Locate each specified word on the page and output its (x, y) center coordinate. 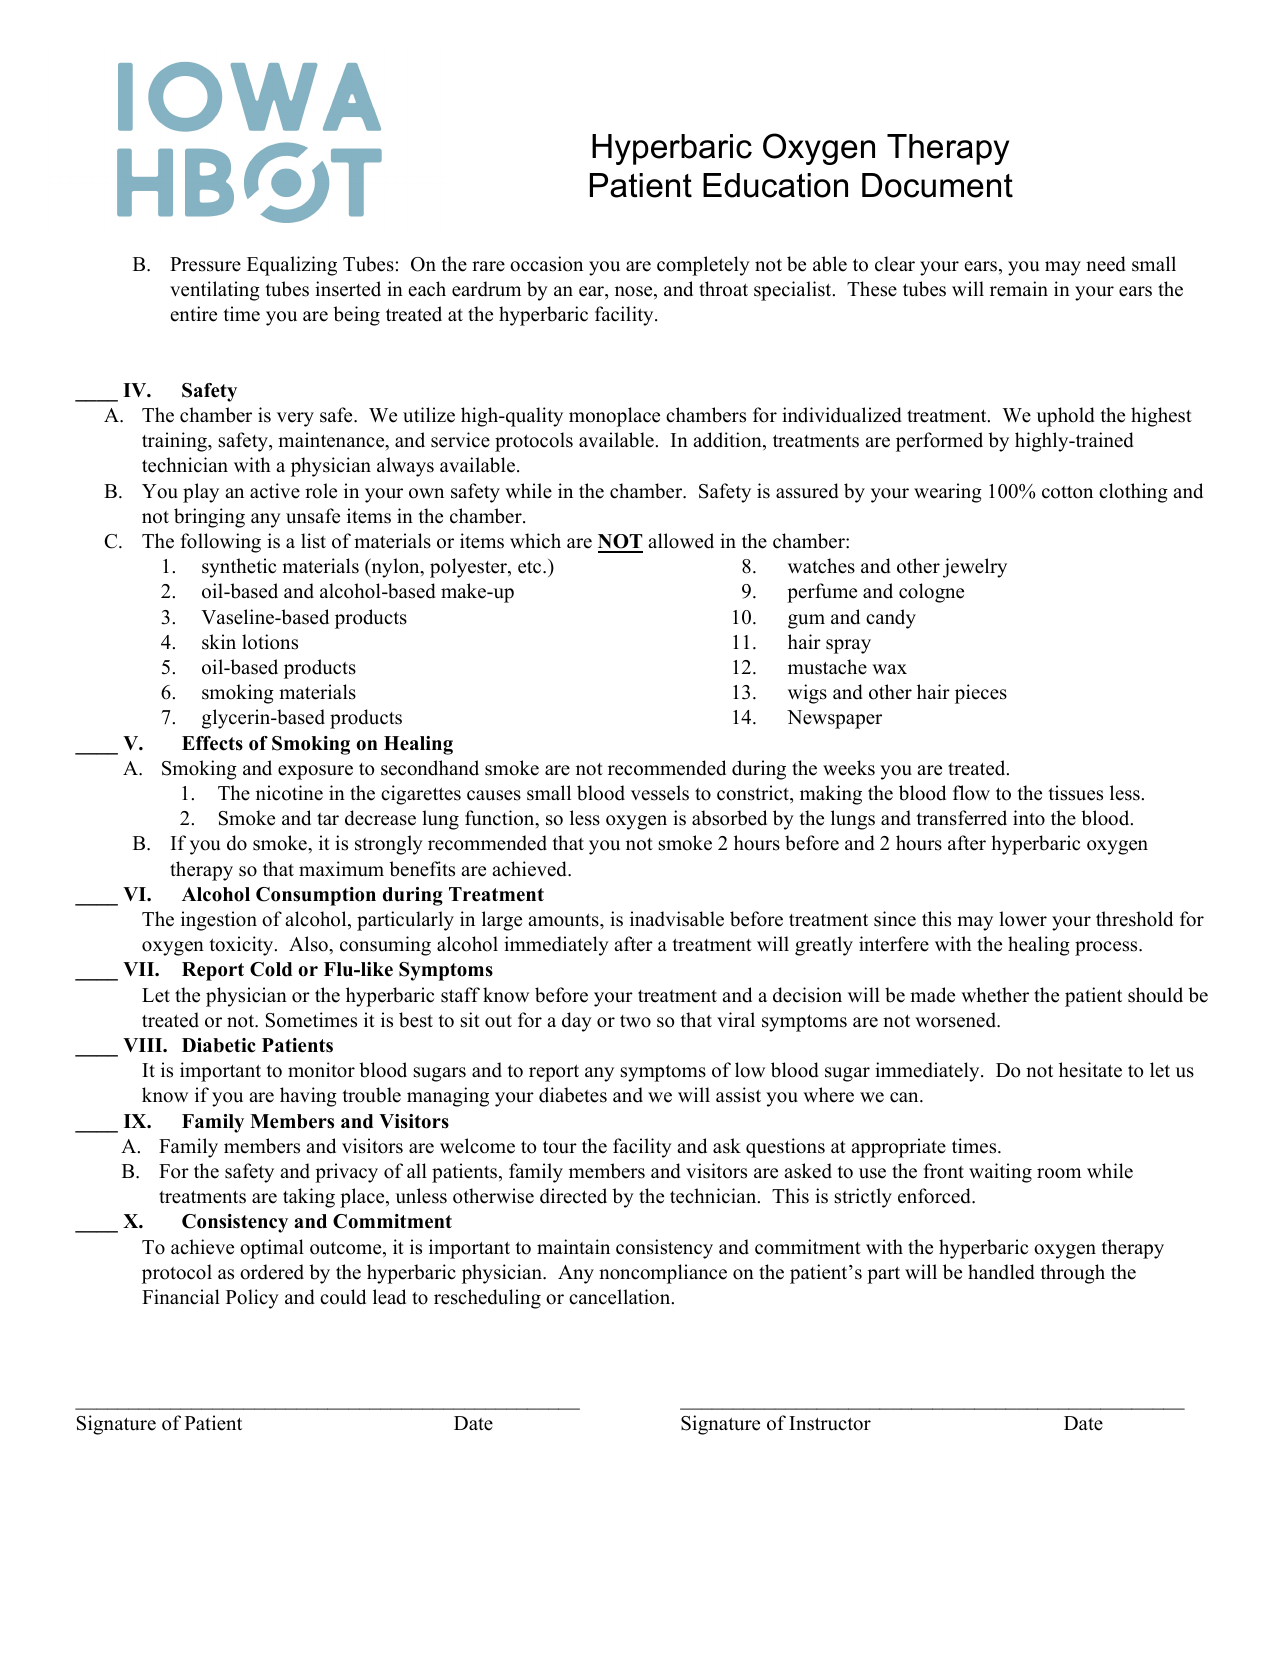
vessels (660, 793)
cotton (1067, 492)
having (308, 1097)
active (275, 491)
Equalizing (292, 266)
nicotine (289, 793)
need (1106, 264)
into (1029, 818)
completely (703, 266)
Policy (252, 1299)
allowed (681, 541)
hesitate (1090, 1070)
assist (738, 1095)
